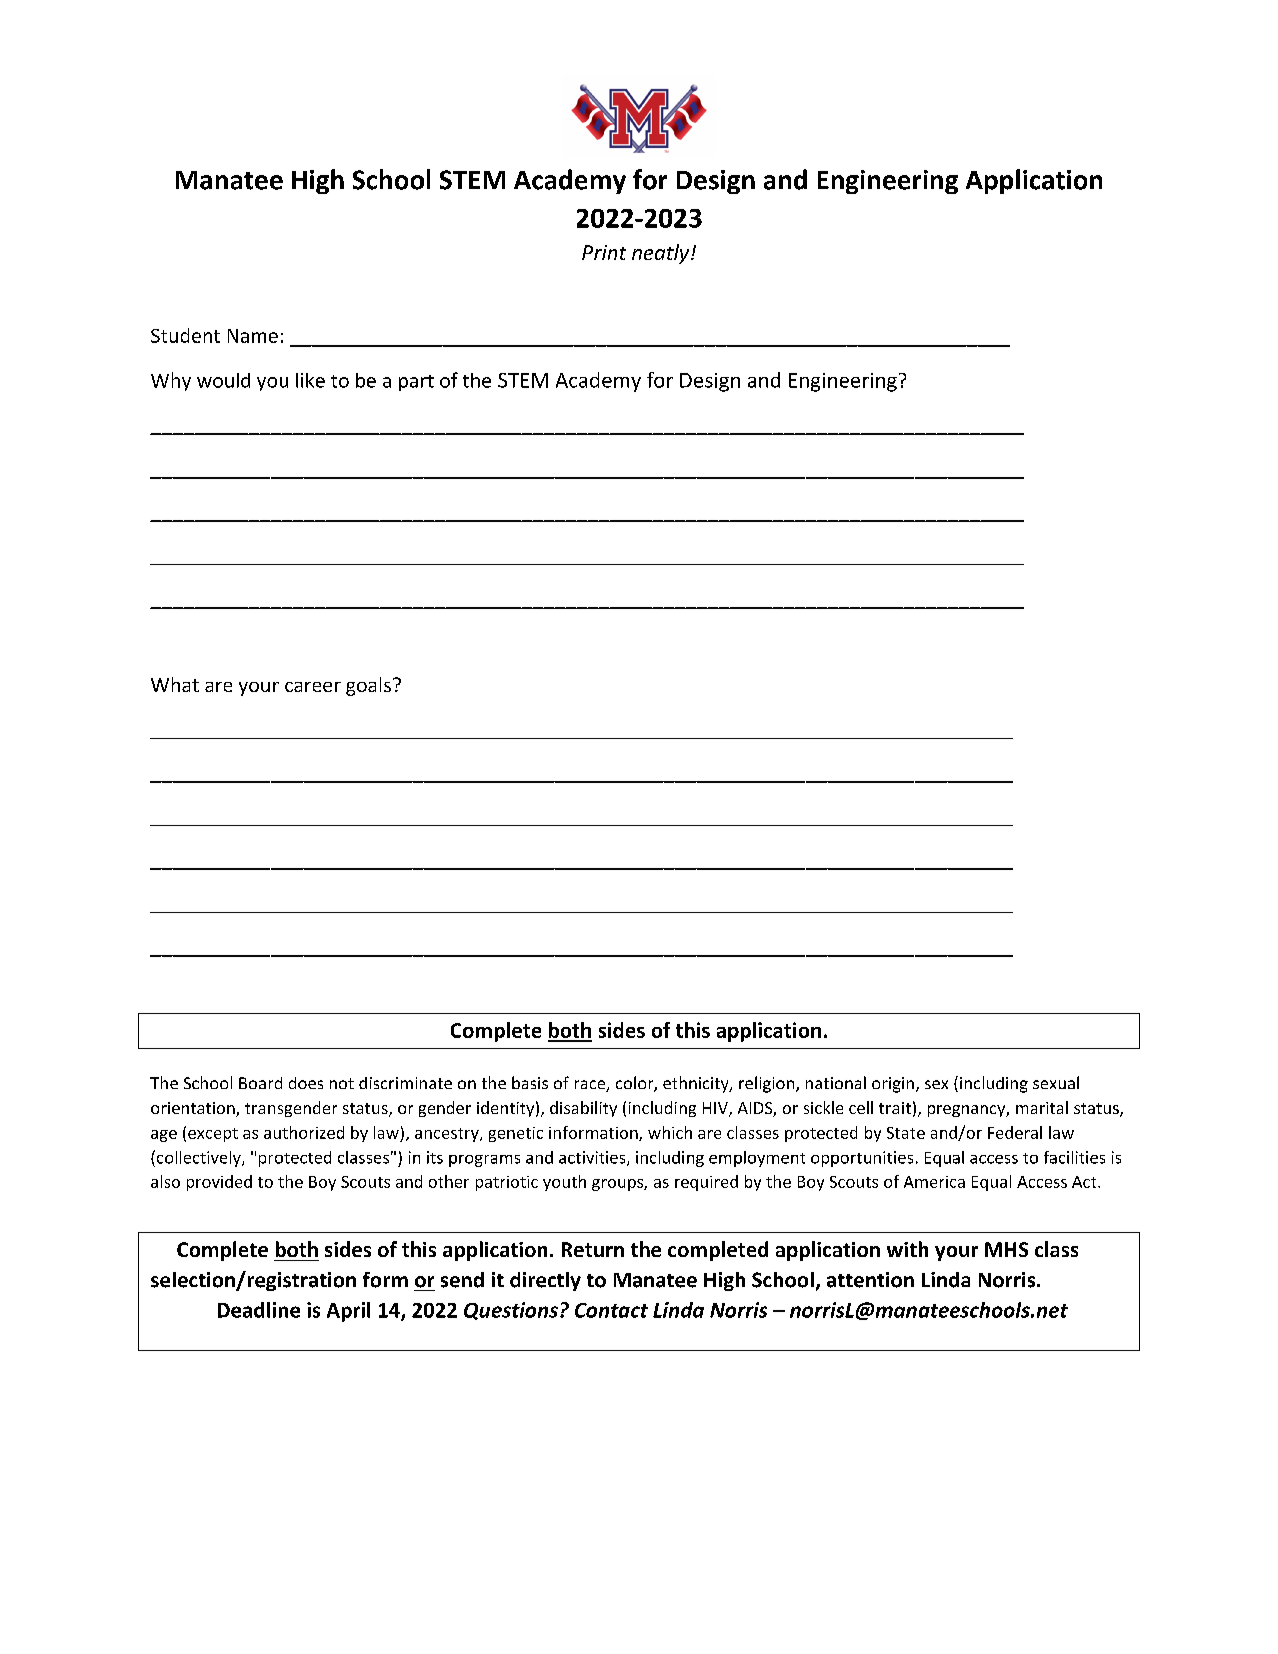  Describe the element at coordinates (416, 383) in the page. I see `part` at that location.
